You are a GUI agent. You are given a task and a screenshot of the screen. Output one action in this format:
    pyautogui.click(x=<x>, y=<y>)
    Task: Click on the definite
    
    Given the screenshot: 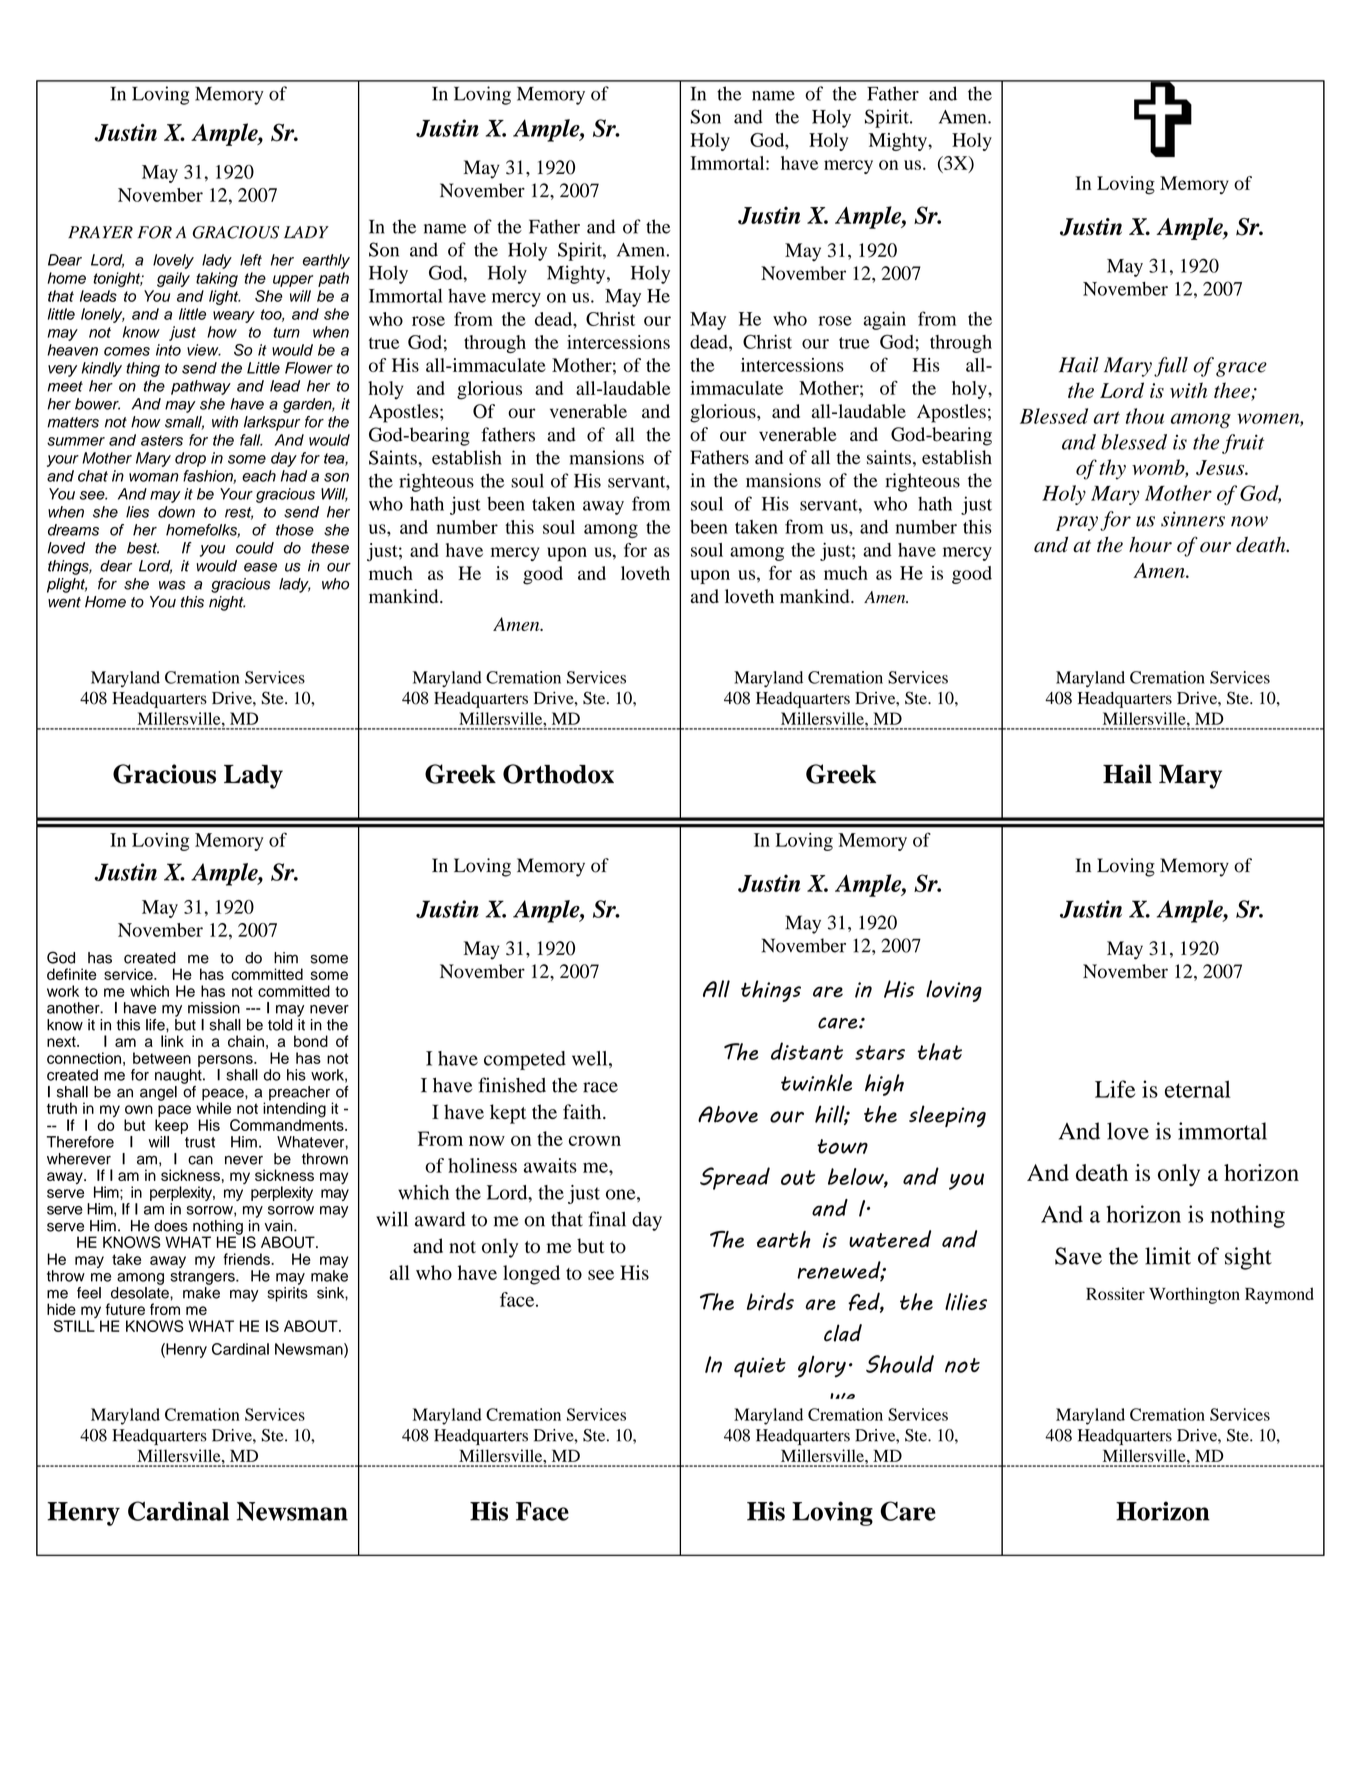 What is the action you would take?
    pyautogui.click(x=72, y=974)
